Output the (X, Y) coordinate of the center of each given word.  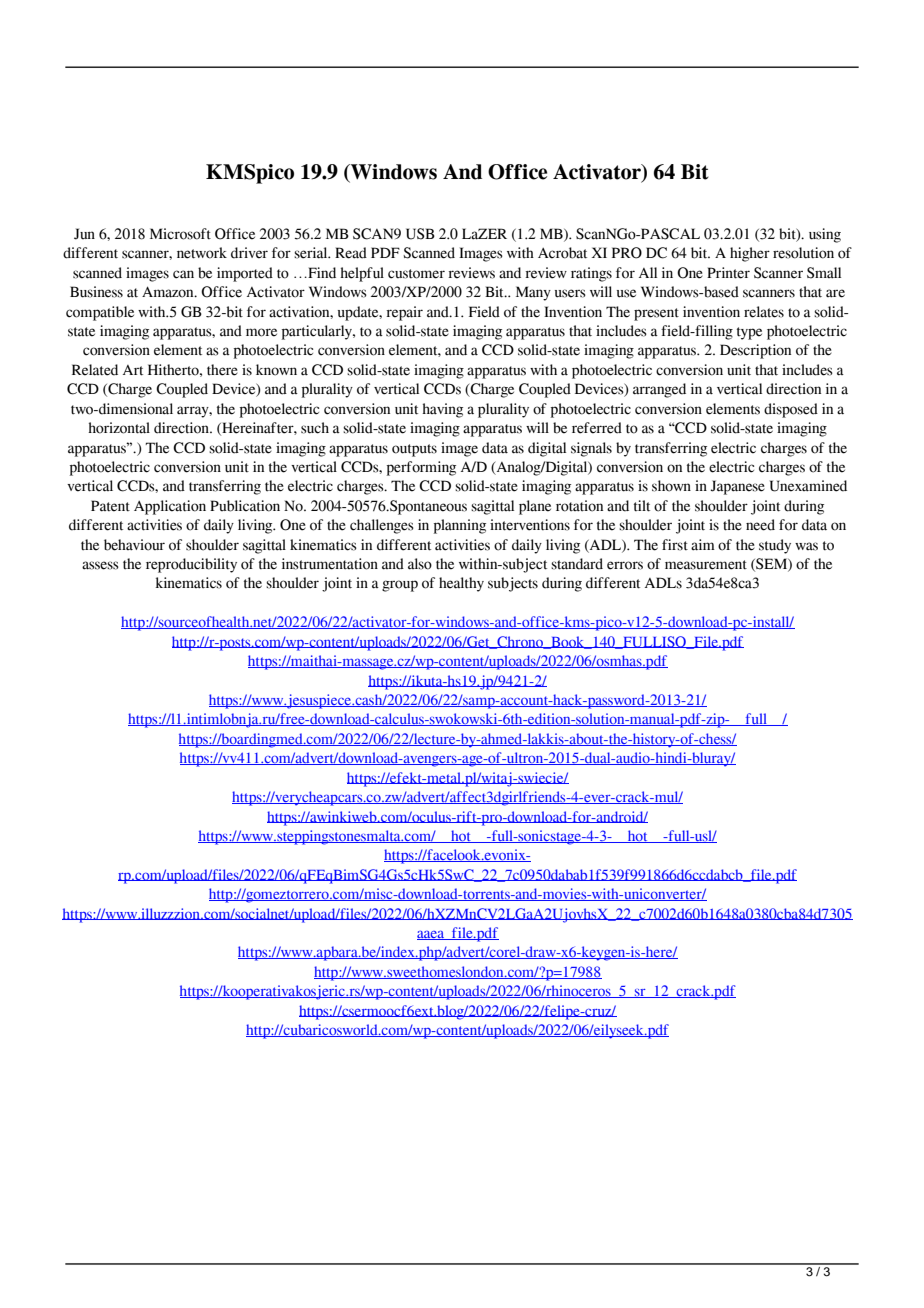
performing (421, 468)
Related (95, 370)
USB (420, 234)
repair (404, 313)
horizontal (119, 428)
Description (755, 351)
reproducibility (191, 565)
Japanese (737, 487)
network (202, 253)
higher (750, 254)
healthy (461, 584)
